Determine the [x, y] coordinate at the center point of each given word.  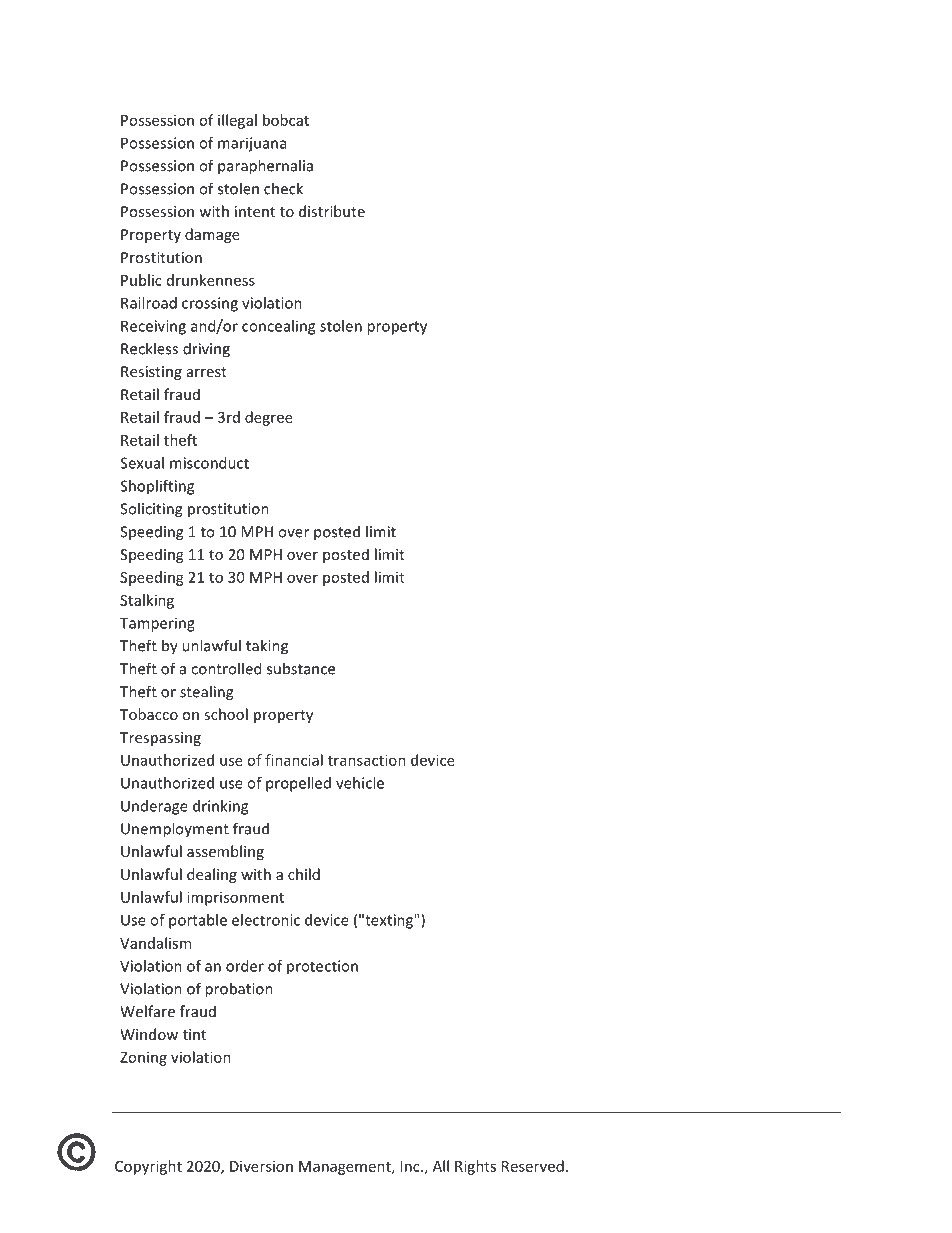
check [283, 188]
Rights [475, 1167]
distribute [332, 211]
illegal [237, 121]
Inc [411, 1166]
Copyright [148, 1167]
